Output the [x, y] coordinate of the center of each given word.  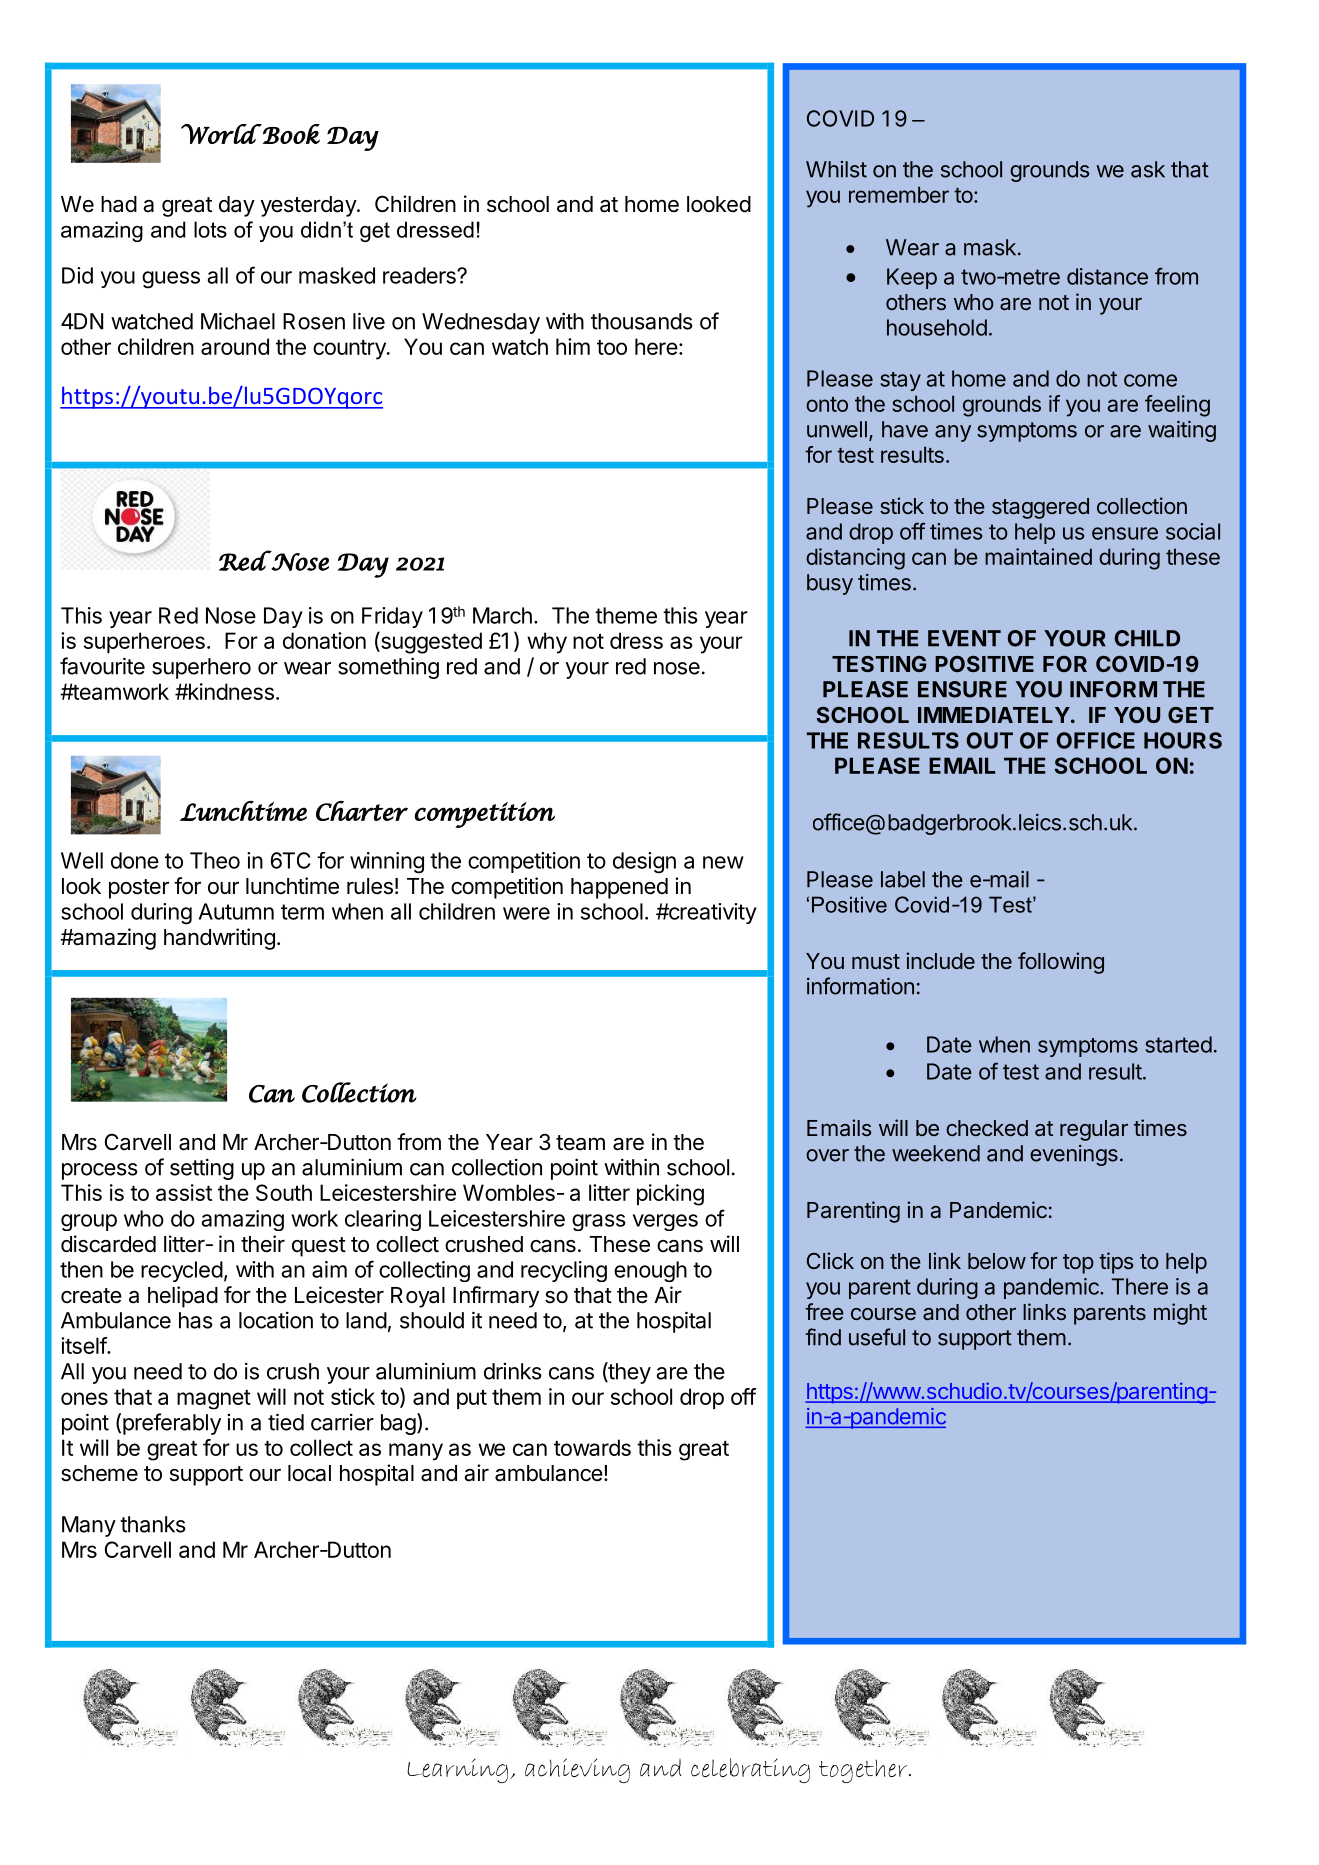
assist [184, 1192]
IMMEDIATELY [994, 715]
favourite [102, 666]
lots [210, 229]
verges [665, 1222]
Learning [459, 1770]
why [547, 643]
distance [1107, 276]
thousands [642, 321]
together [864, 1771]
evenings [1074, 1155]
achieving [577, 1770]
